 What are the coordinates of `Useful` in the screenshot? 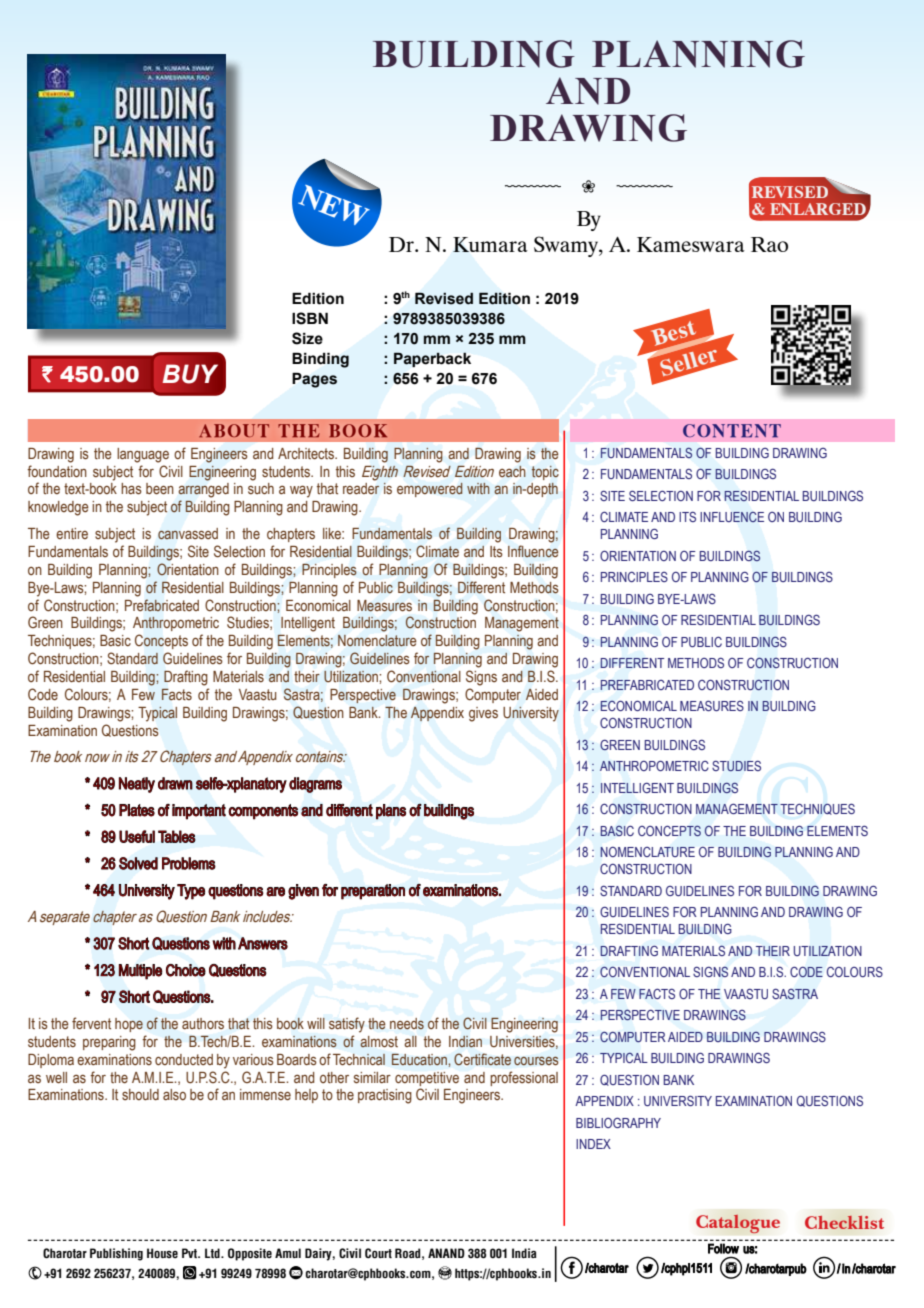 It's located at (137, 836).
